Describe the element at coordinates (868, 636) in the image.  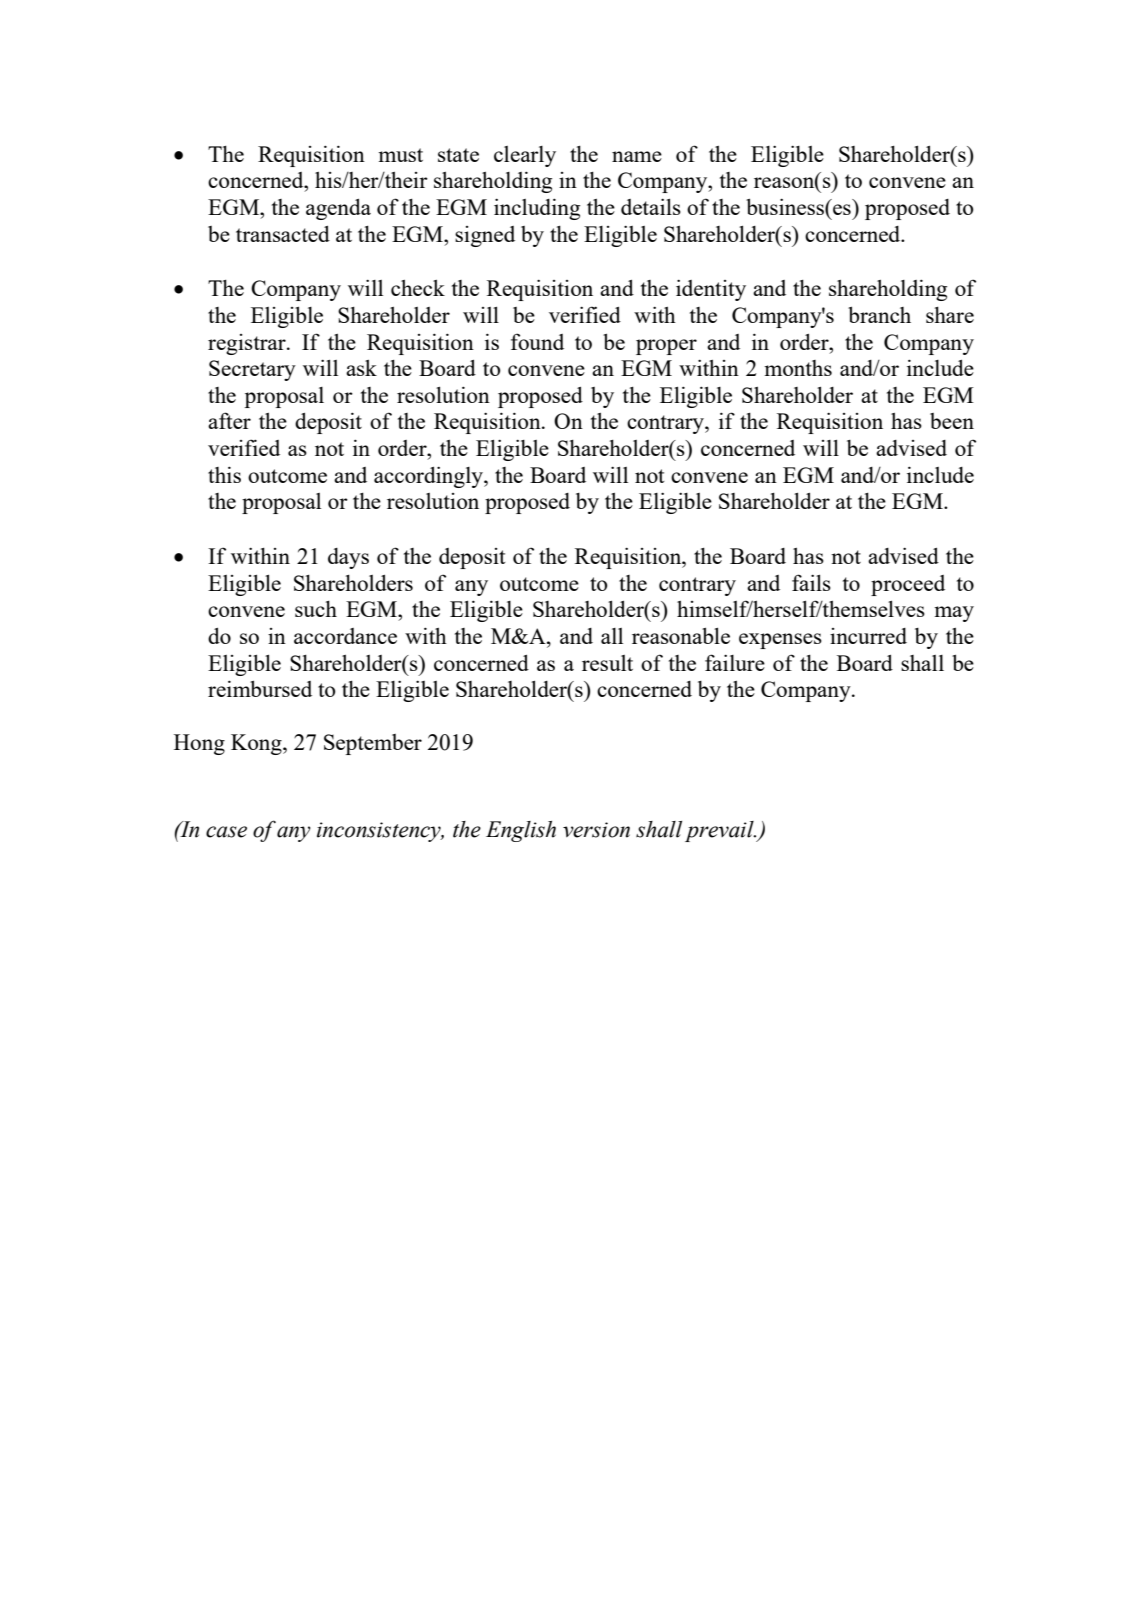
I see `incurred` at that location.
